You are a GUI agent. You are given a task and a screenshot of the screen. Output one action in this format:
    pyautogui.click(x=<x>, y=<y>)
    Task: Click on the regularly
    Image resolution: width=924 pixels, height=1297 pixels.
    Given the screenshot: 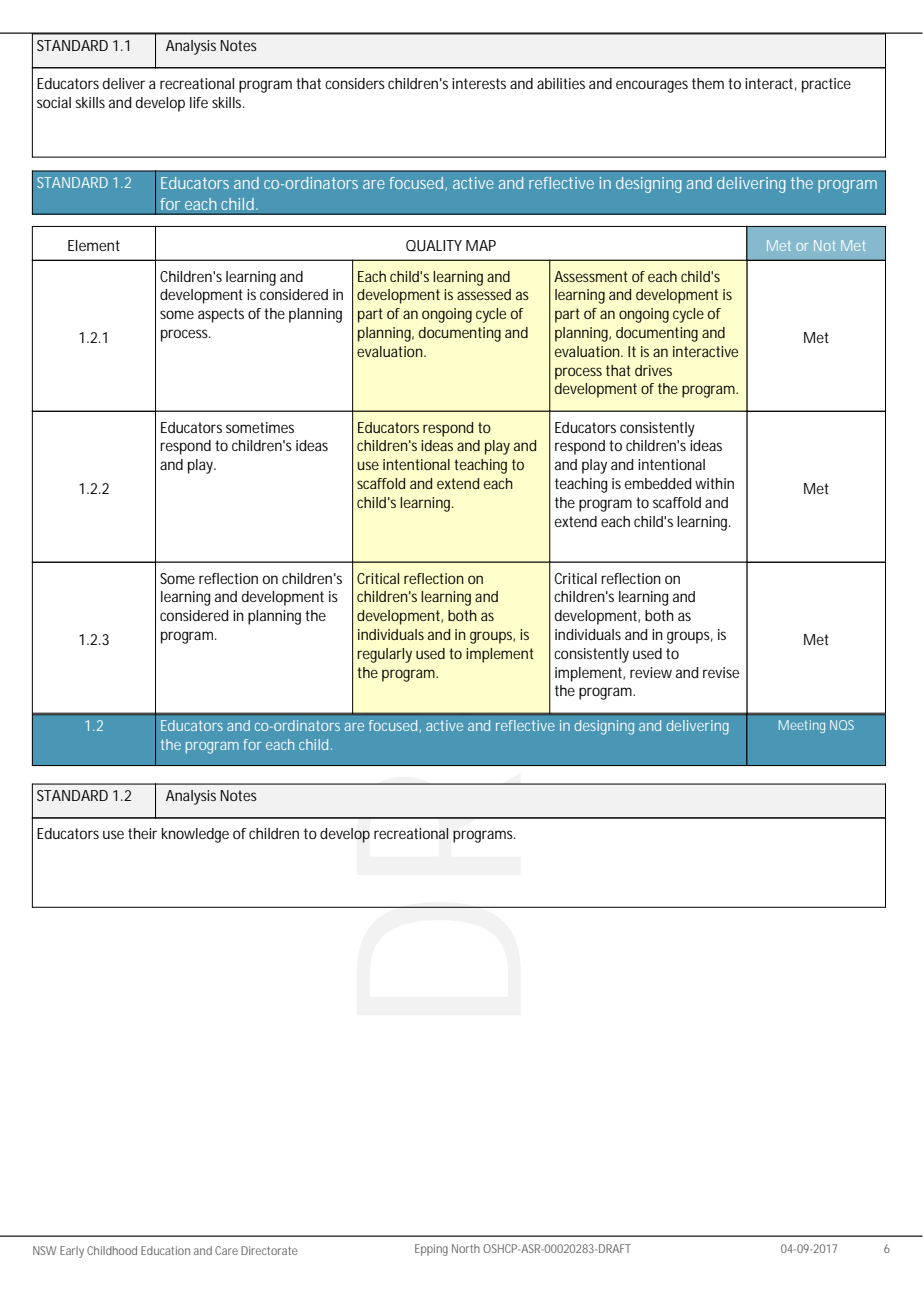 What is the action you would take?
    pyautogui.click(x=384, y=655)
